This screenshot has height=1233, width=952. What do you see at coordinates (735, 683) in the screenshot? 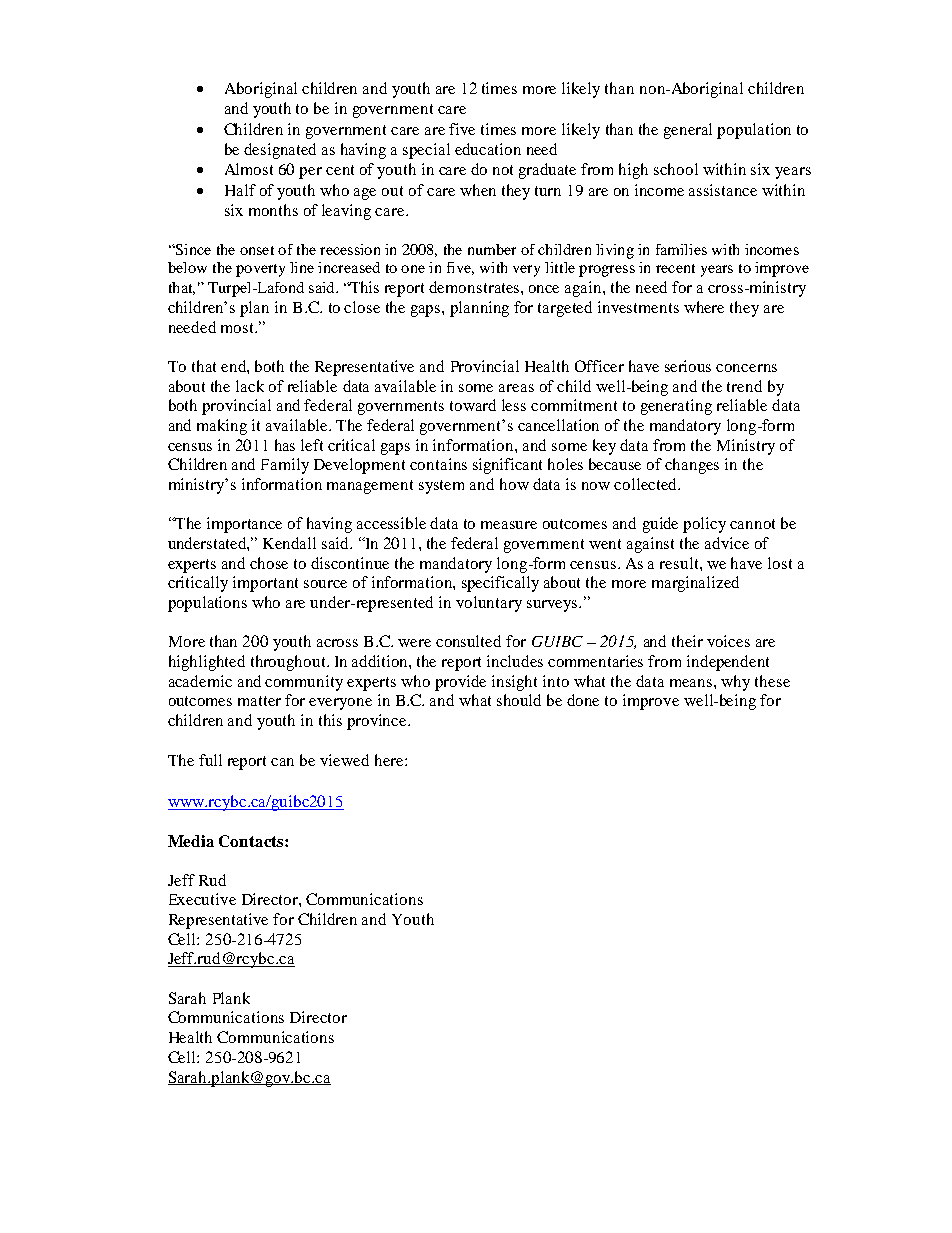
I see `why` at bounding box center [735, 683].
